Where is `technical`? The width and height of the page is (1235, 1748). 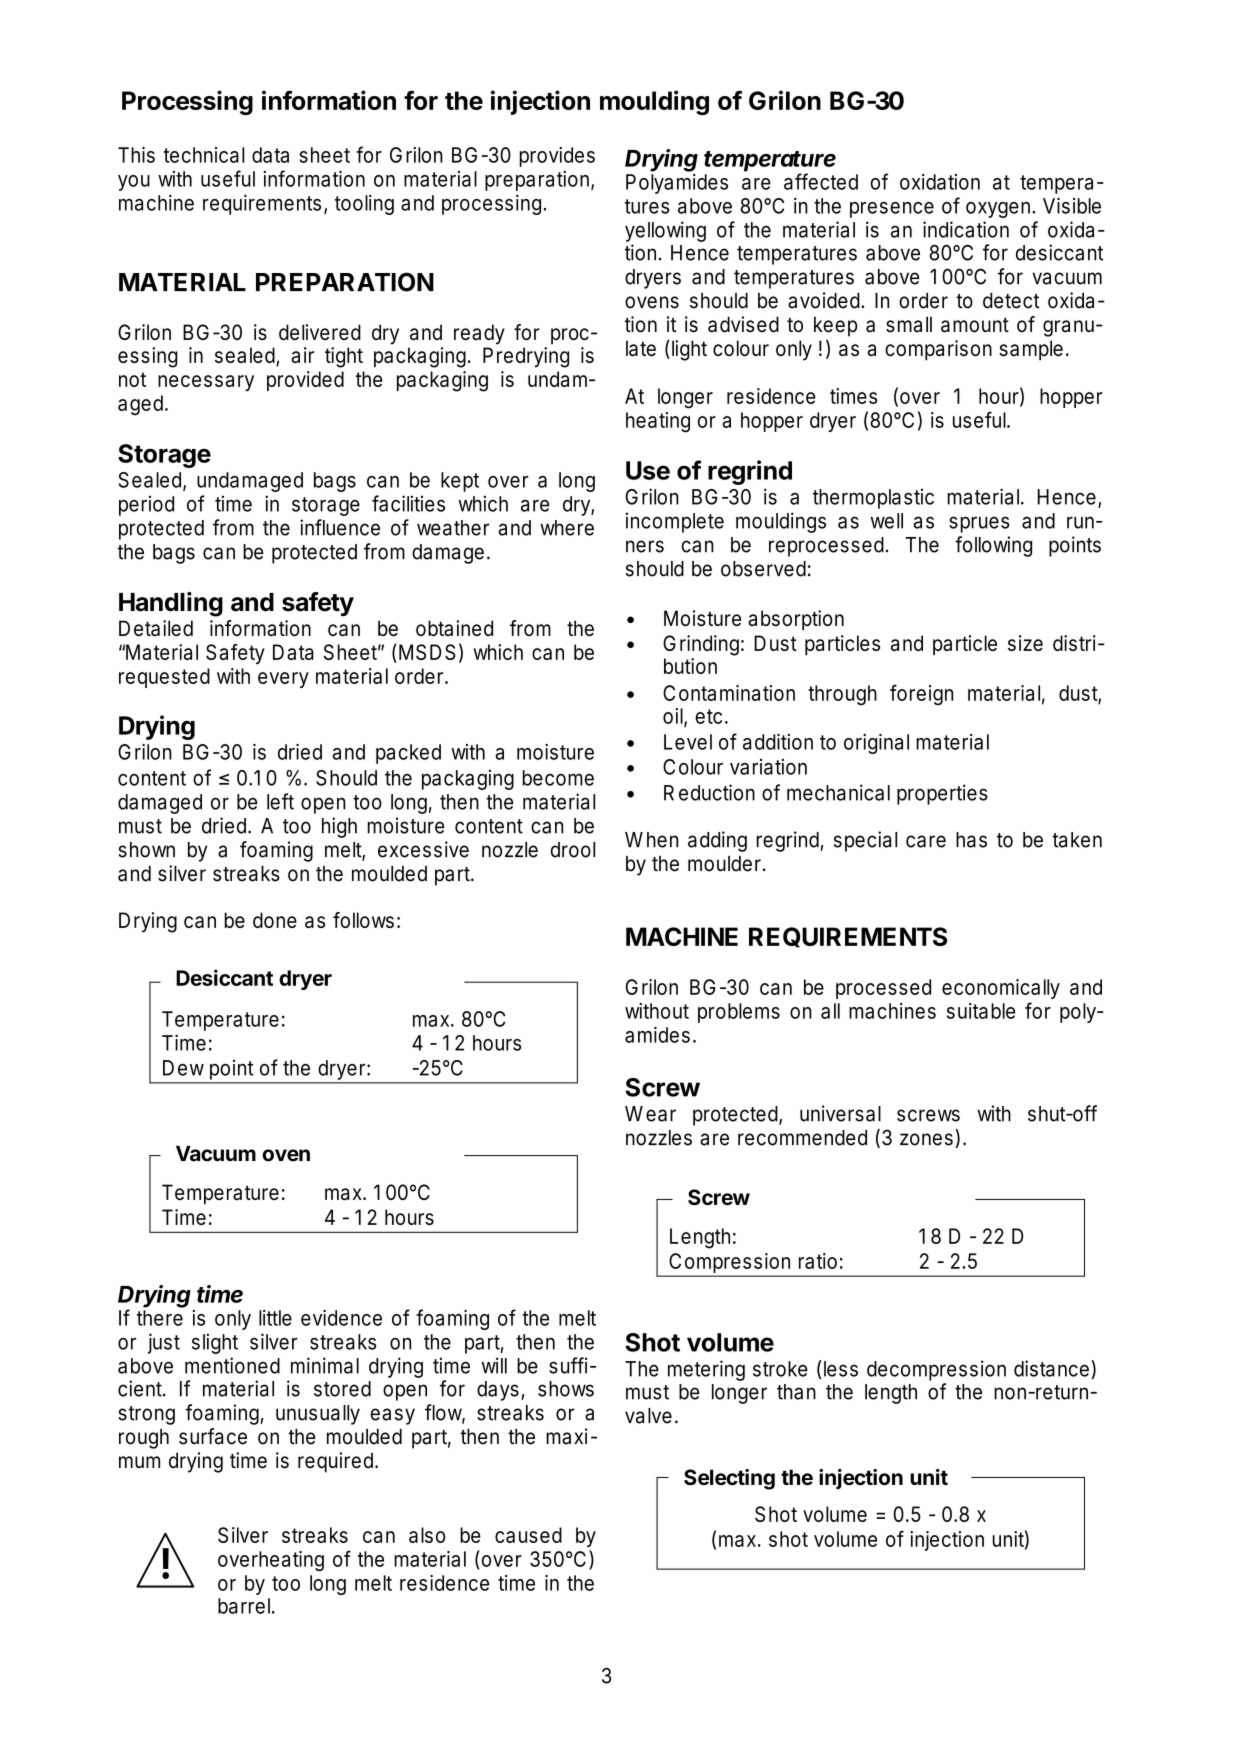
technical is located at coordinates (204, 155).
